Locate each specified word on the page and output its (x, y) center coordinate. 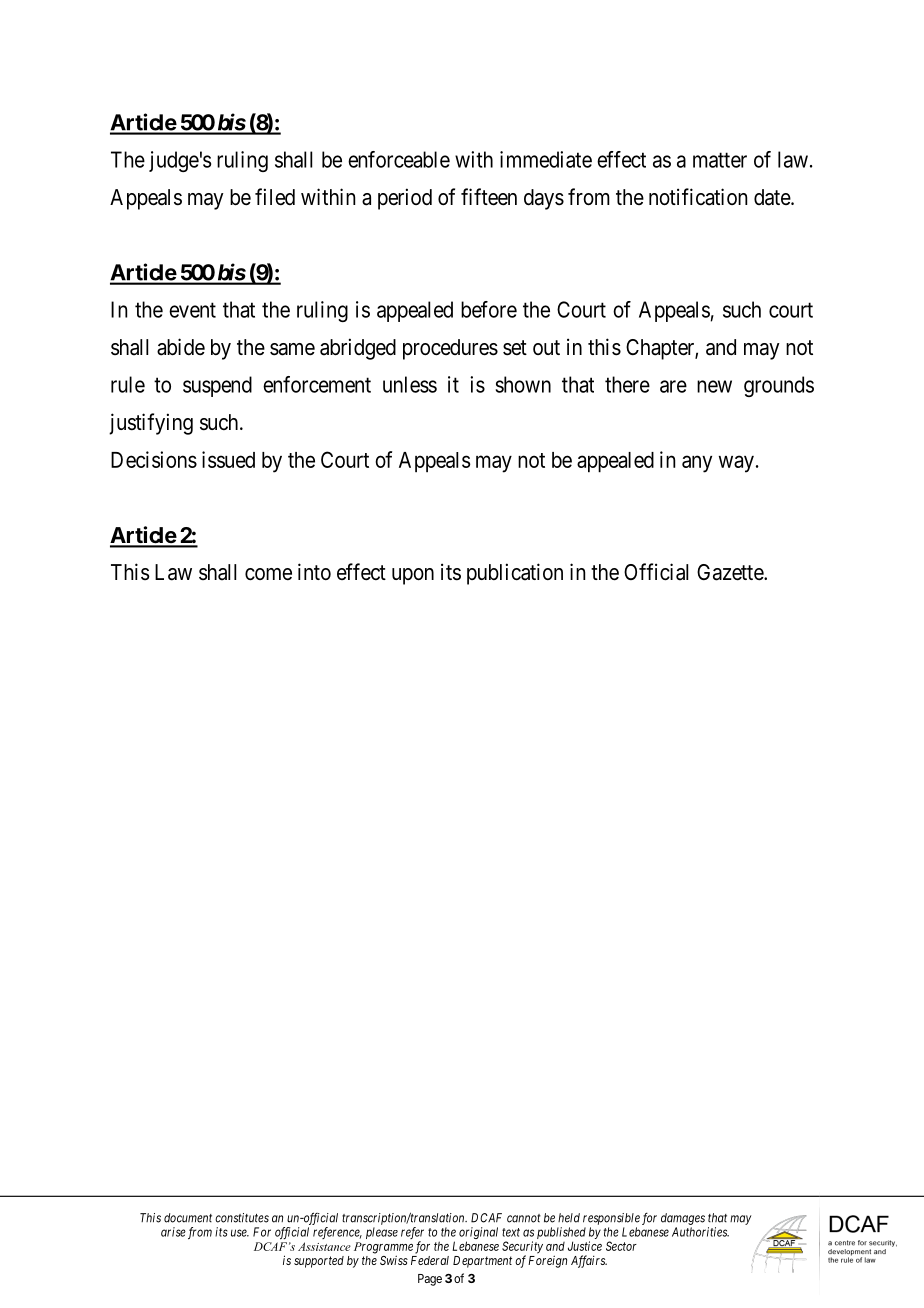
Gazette (731, 572)
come (268, 574)
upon (413, 576)
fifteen (489, 197)
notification (698, 197)
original (478, 1234)
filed (275, 197)
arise (173, 1232)
